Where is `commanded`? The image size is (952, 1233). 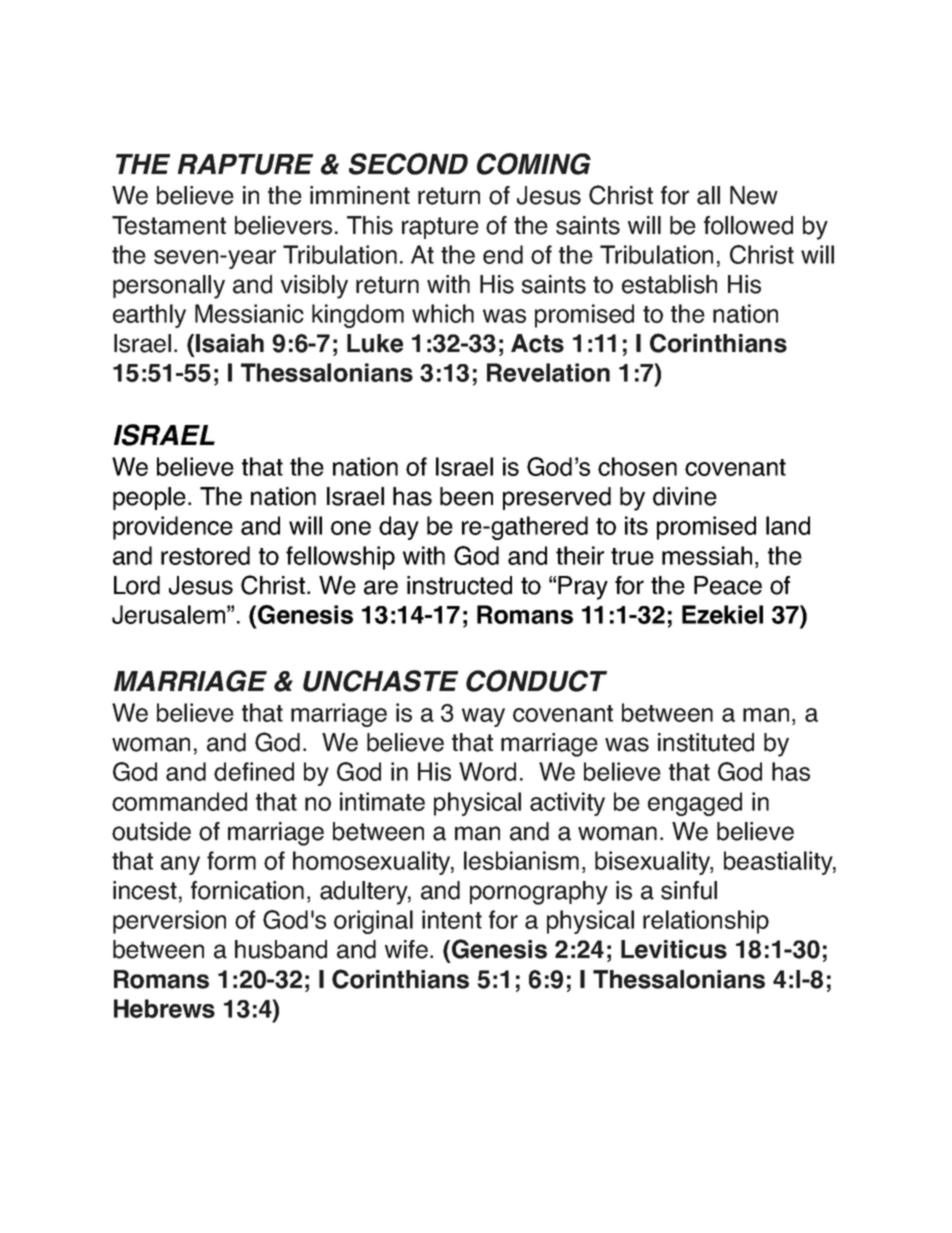 commanded is located at coordinates (179, 801).
